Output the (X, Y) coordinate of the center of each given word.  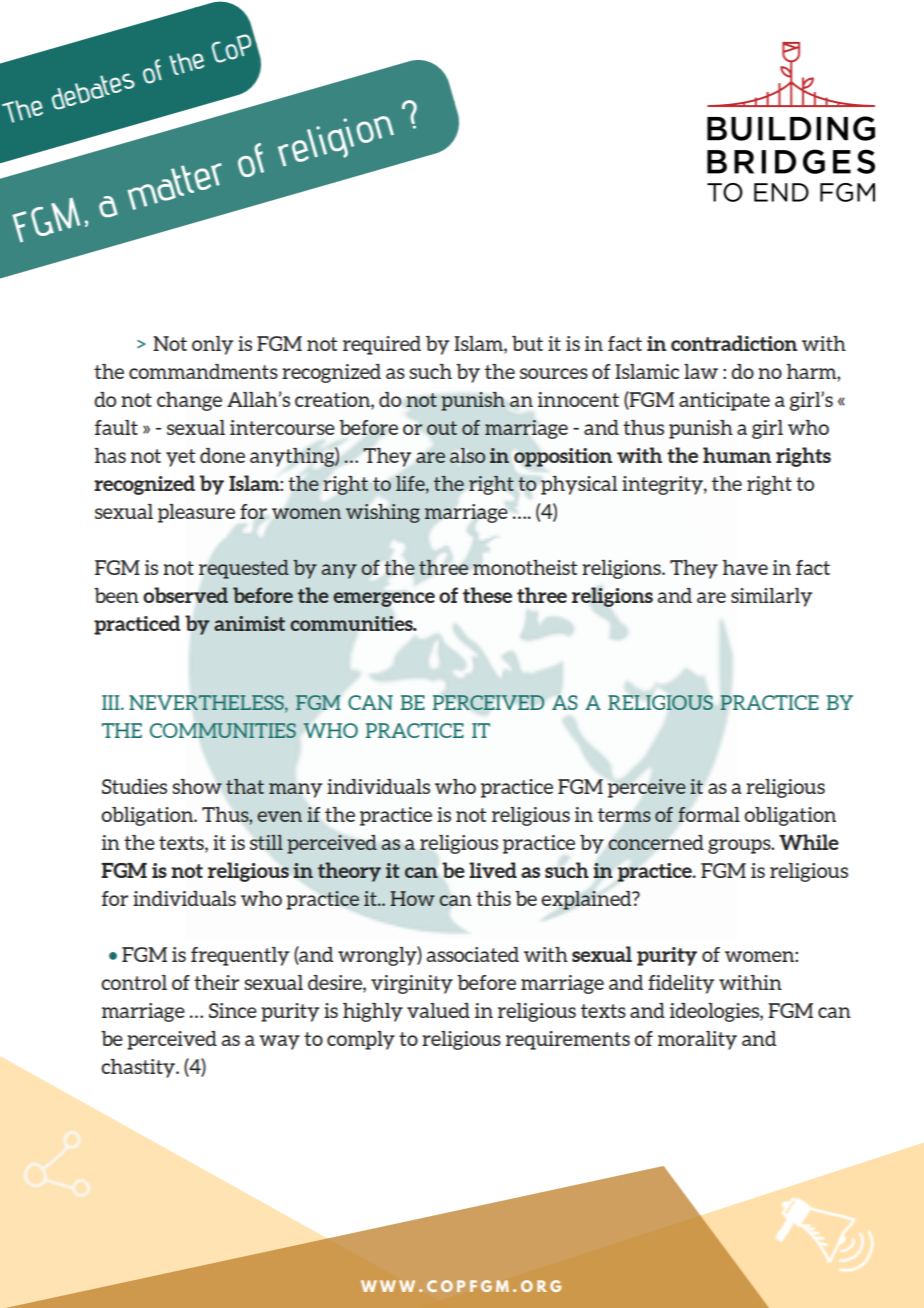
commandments (203, 371)
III (112, 702)
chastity (139, 1068)
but (527, 343)
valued (438, 1010)
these (487, 595)
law (701, 371)
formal (709, 814)
